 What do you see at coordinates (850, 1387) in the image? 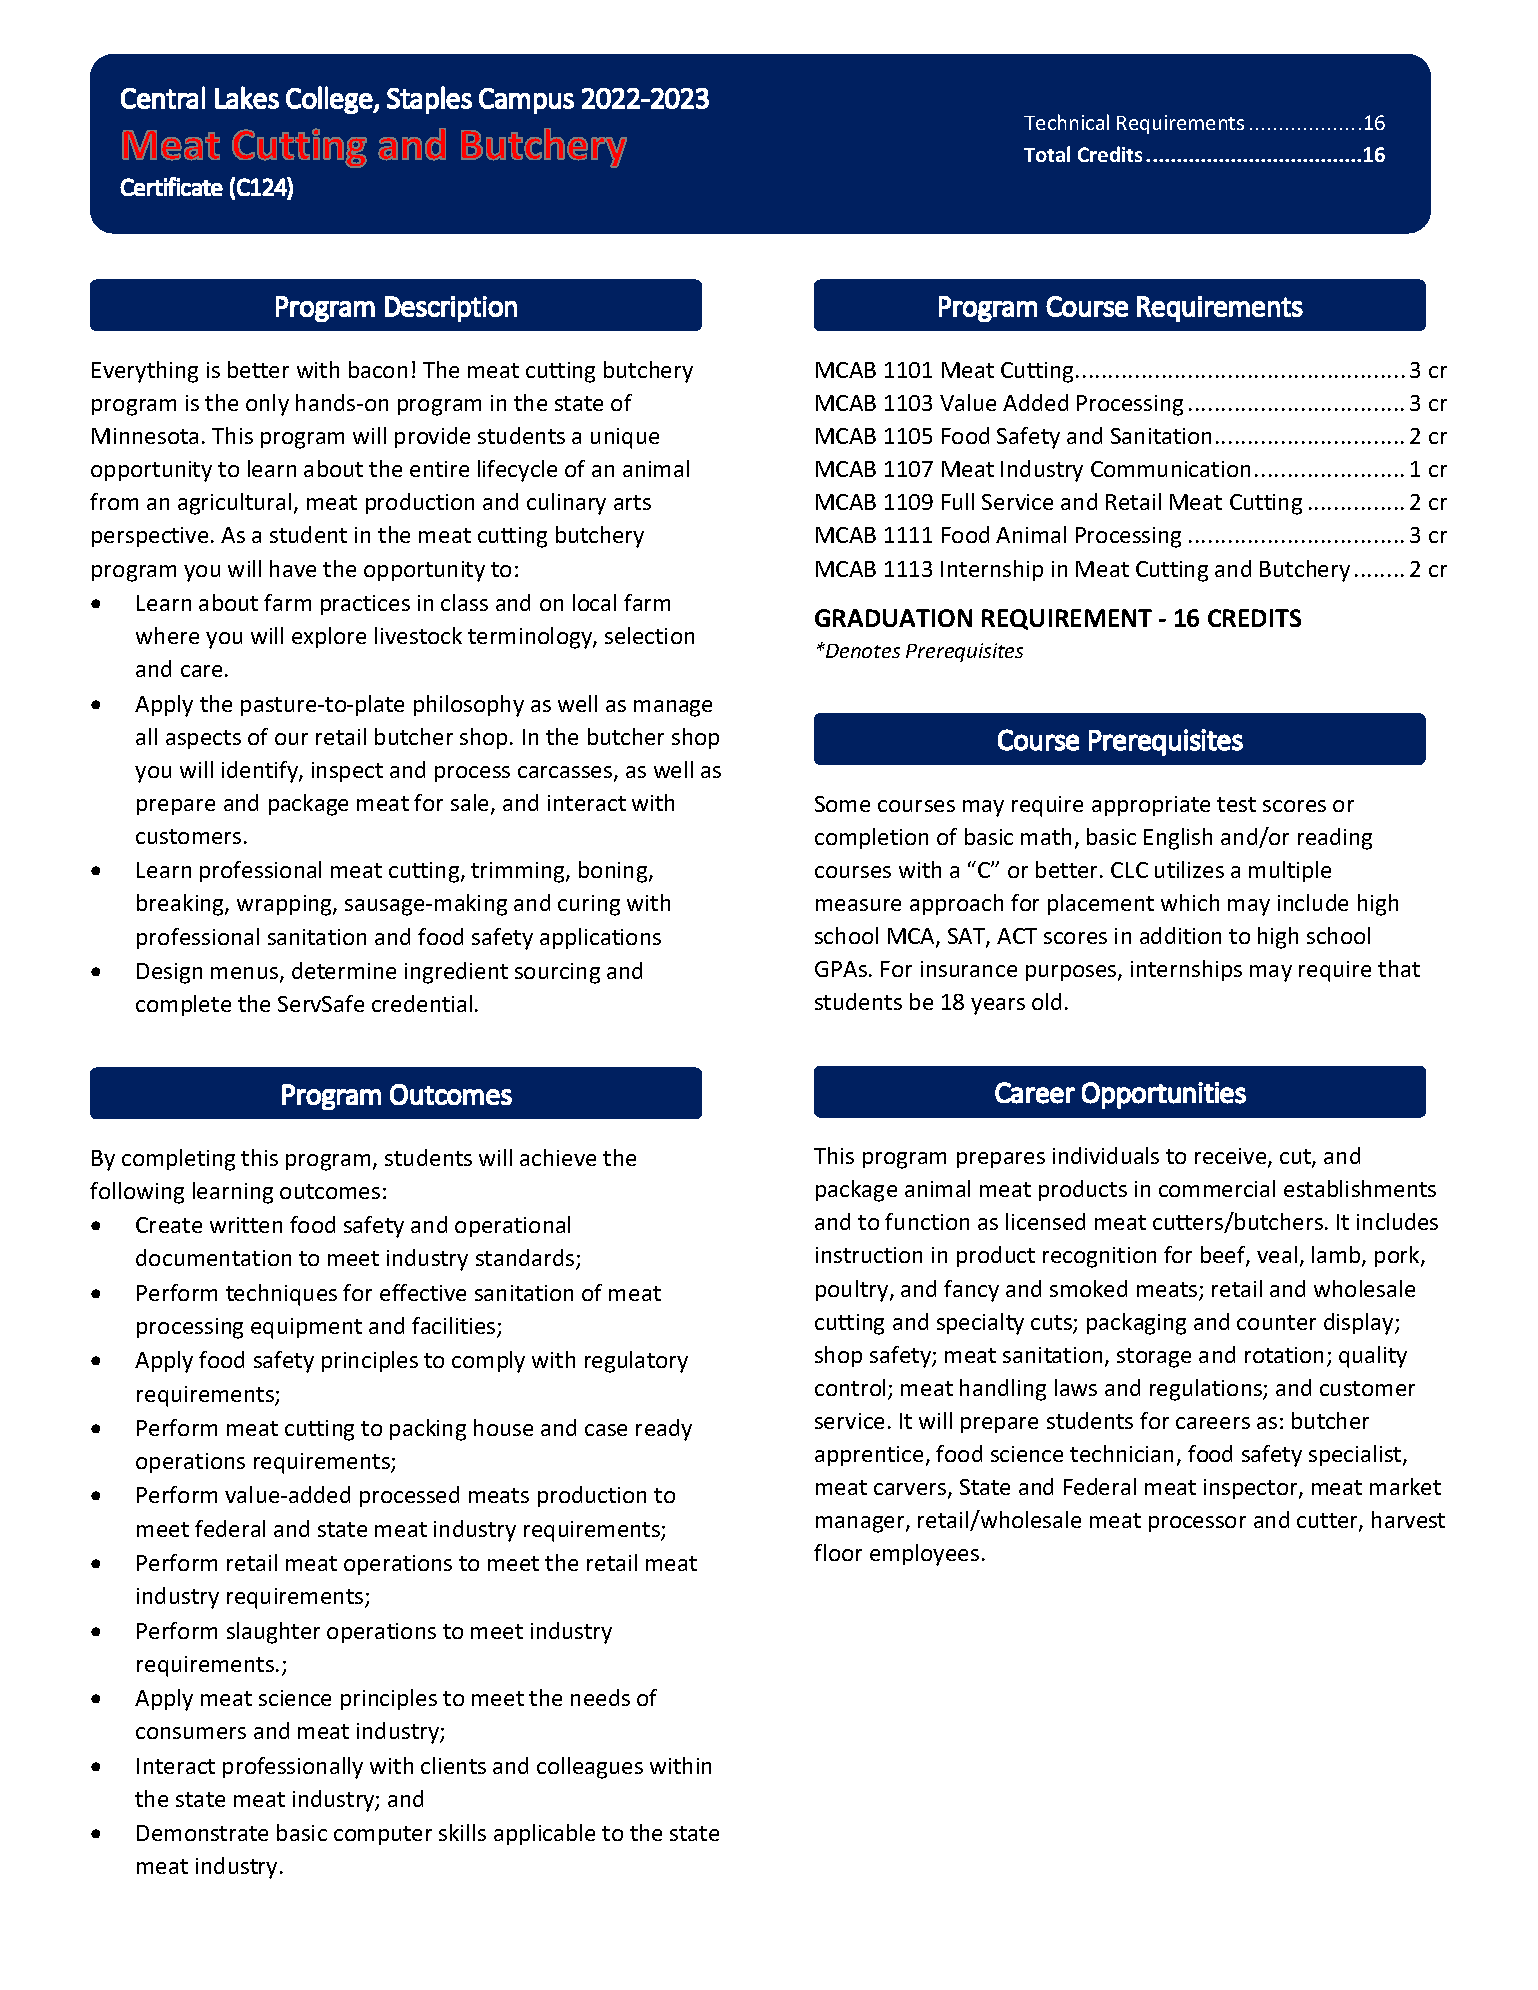
I see `control` at bounding box center [850, 1387].
